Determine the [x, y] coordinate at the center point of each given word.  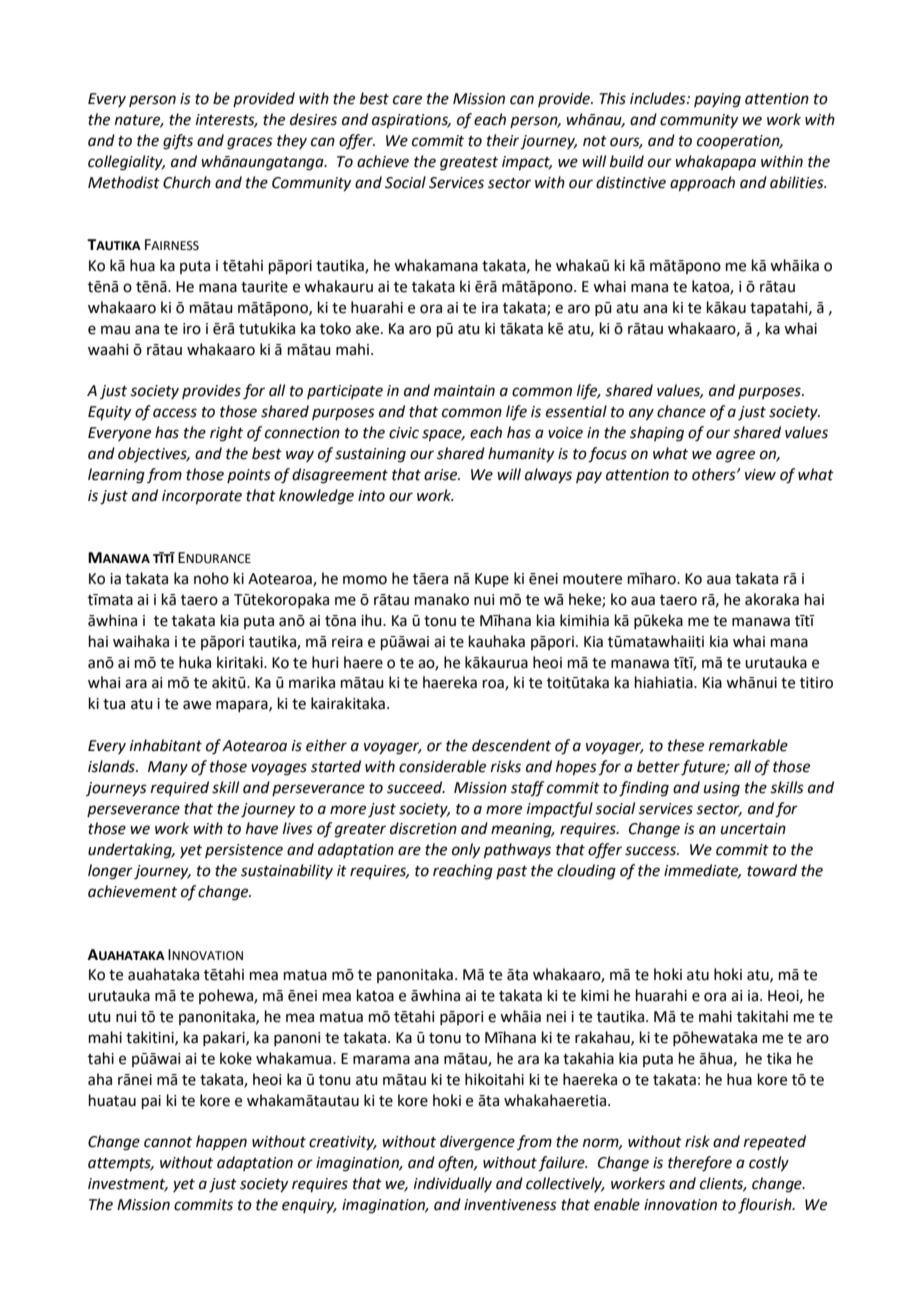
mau [115, 330]
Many [168, 768]
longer [110, 872]
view [760, 475]
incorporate [202, 497]
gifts [178, 142]
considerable [442, 766]
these [686, 745]
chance [681, 411]
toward [772, 870]
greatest [469, 164]
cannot [168, 1142]
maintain [464, 391]
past [511, 872]
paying [717, 100]
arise [442, 475]
